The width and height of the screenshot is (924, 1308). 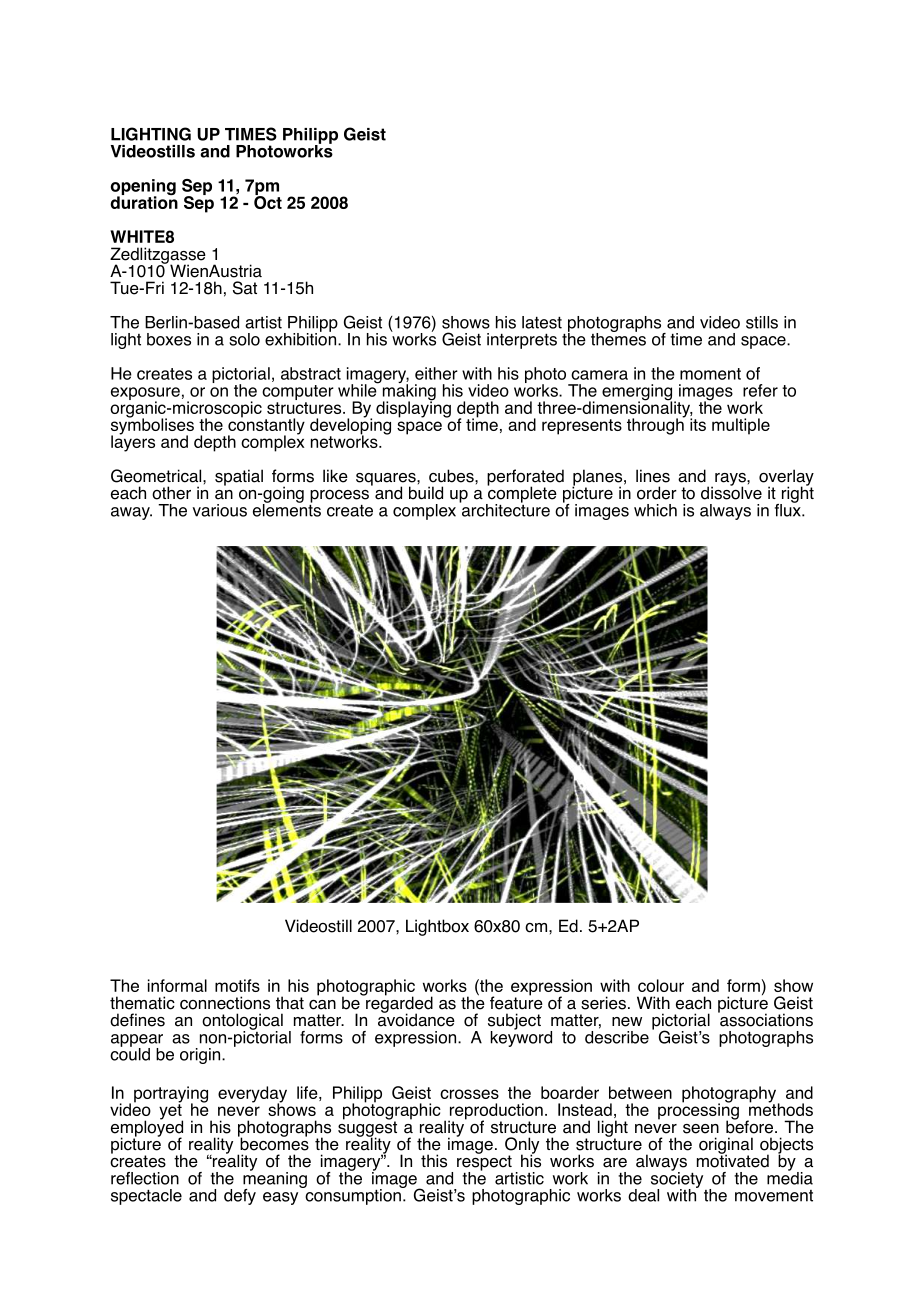 I want to click on respect, so click(x=484, y=1163).
